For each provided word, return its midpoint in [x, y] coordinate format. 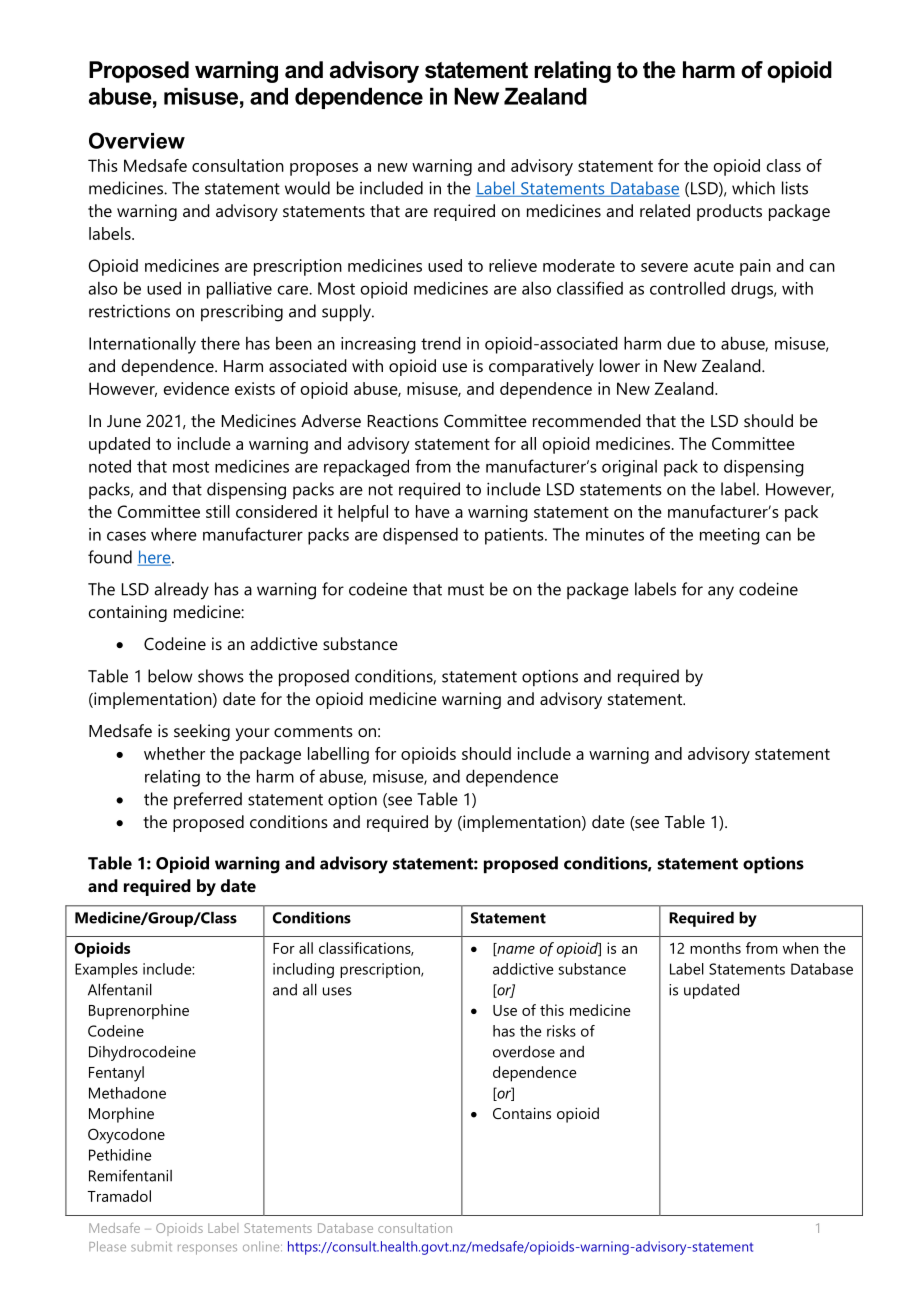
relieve [513, 265]
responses [207, 1249]
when [800, 948]
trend [441, 343]
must [466, 590]
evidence [196, 388]
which [753, 188]
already [182, 591]
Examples [106, 970]
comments [313, 731]
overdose [524, 1051]
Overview [137, 140]
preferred [208, 800]
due [681, 343]
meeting [730, 536]
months [715, 948]
